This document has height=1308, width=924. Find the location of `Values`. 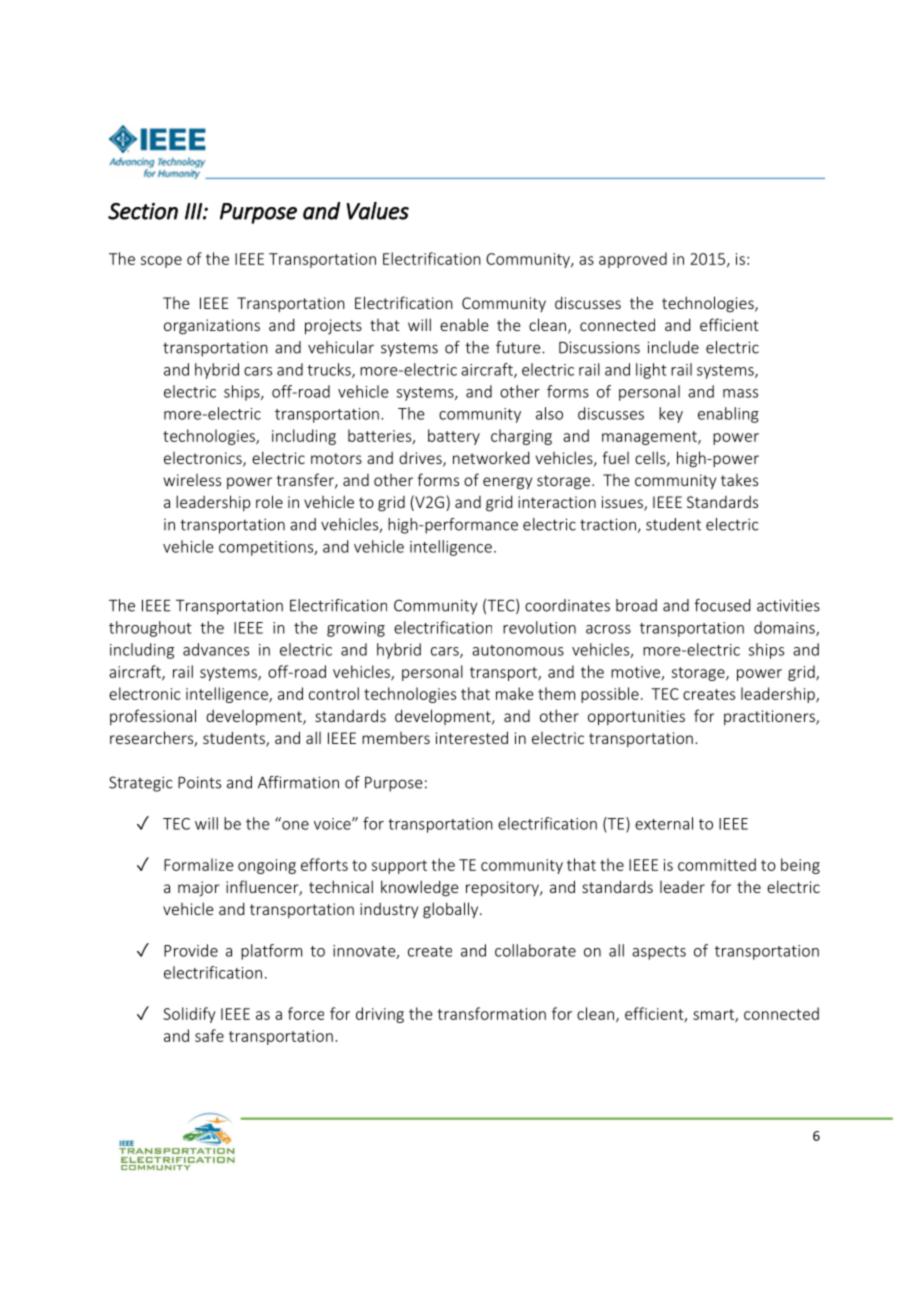

Values is located at coordinates (378, 211).
